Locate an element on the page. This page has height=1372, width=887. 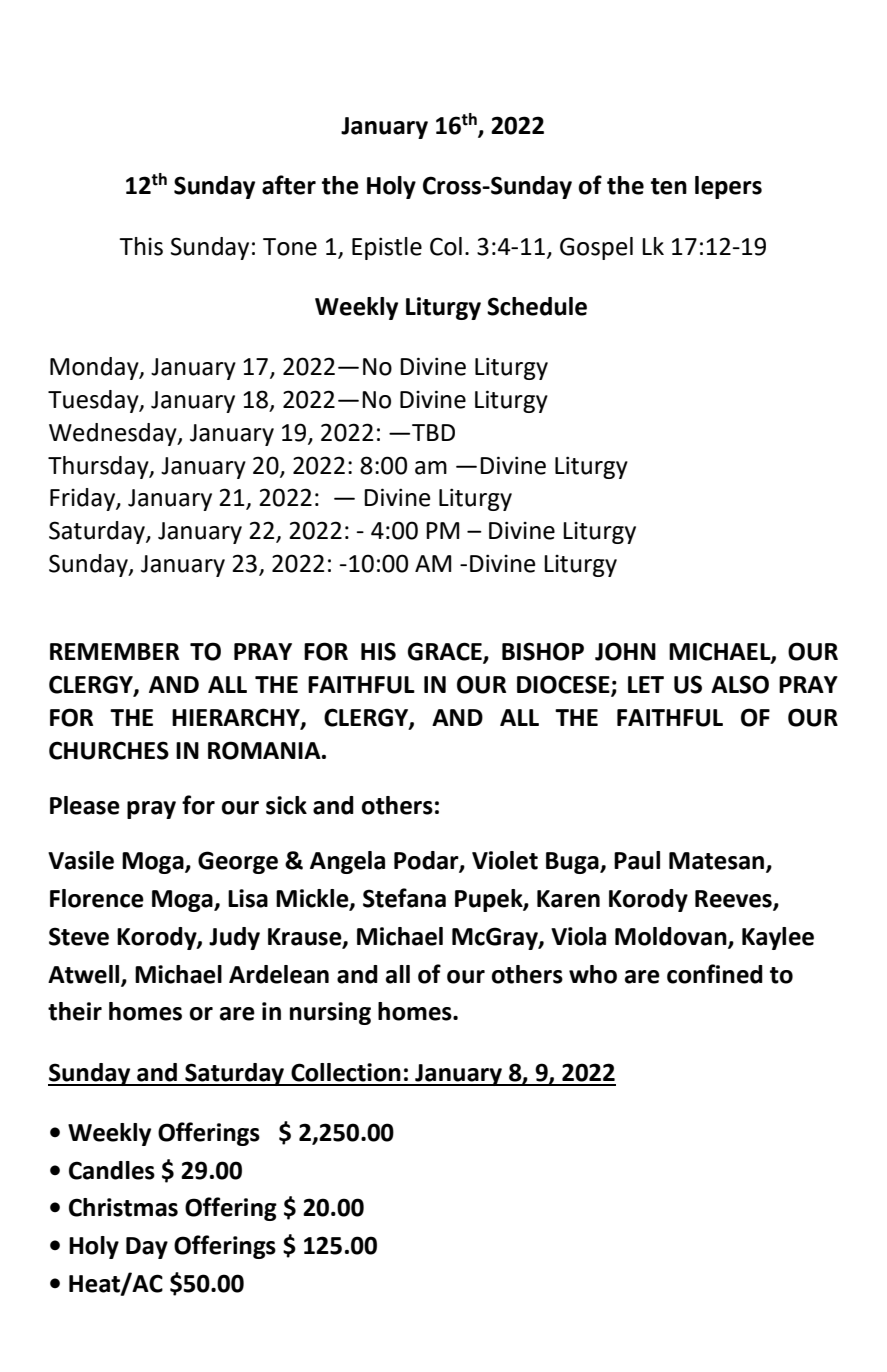
Krause is located at coordinates (306, 937).
